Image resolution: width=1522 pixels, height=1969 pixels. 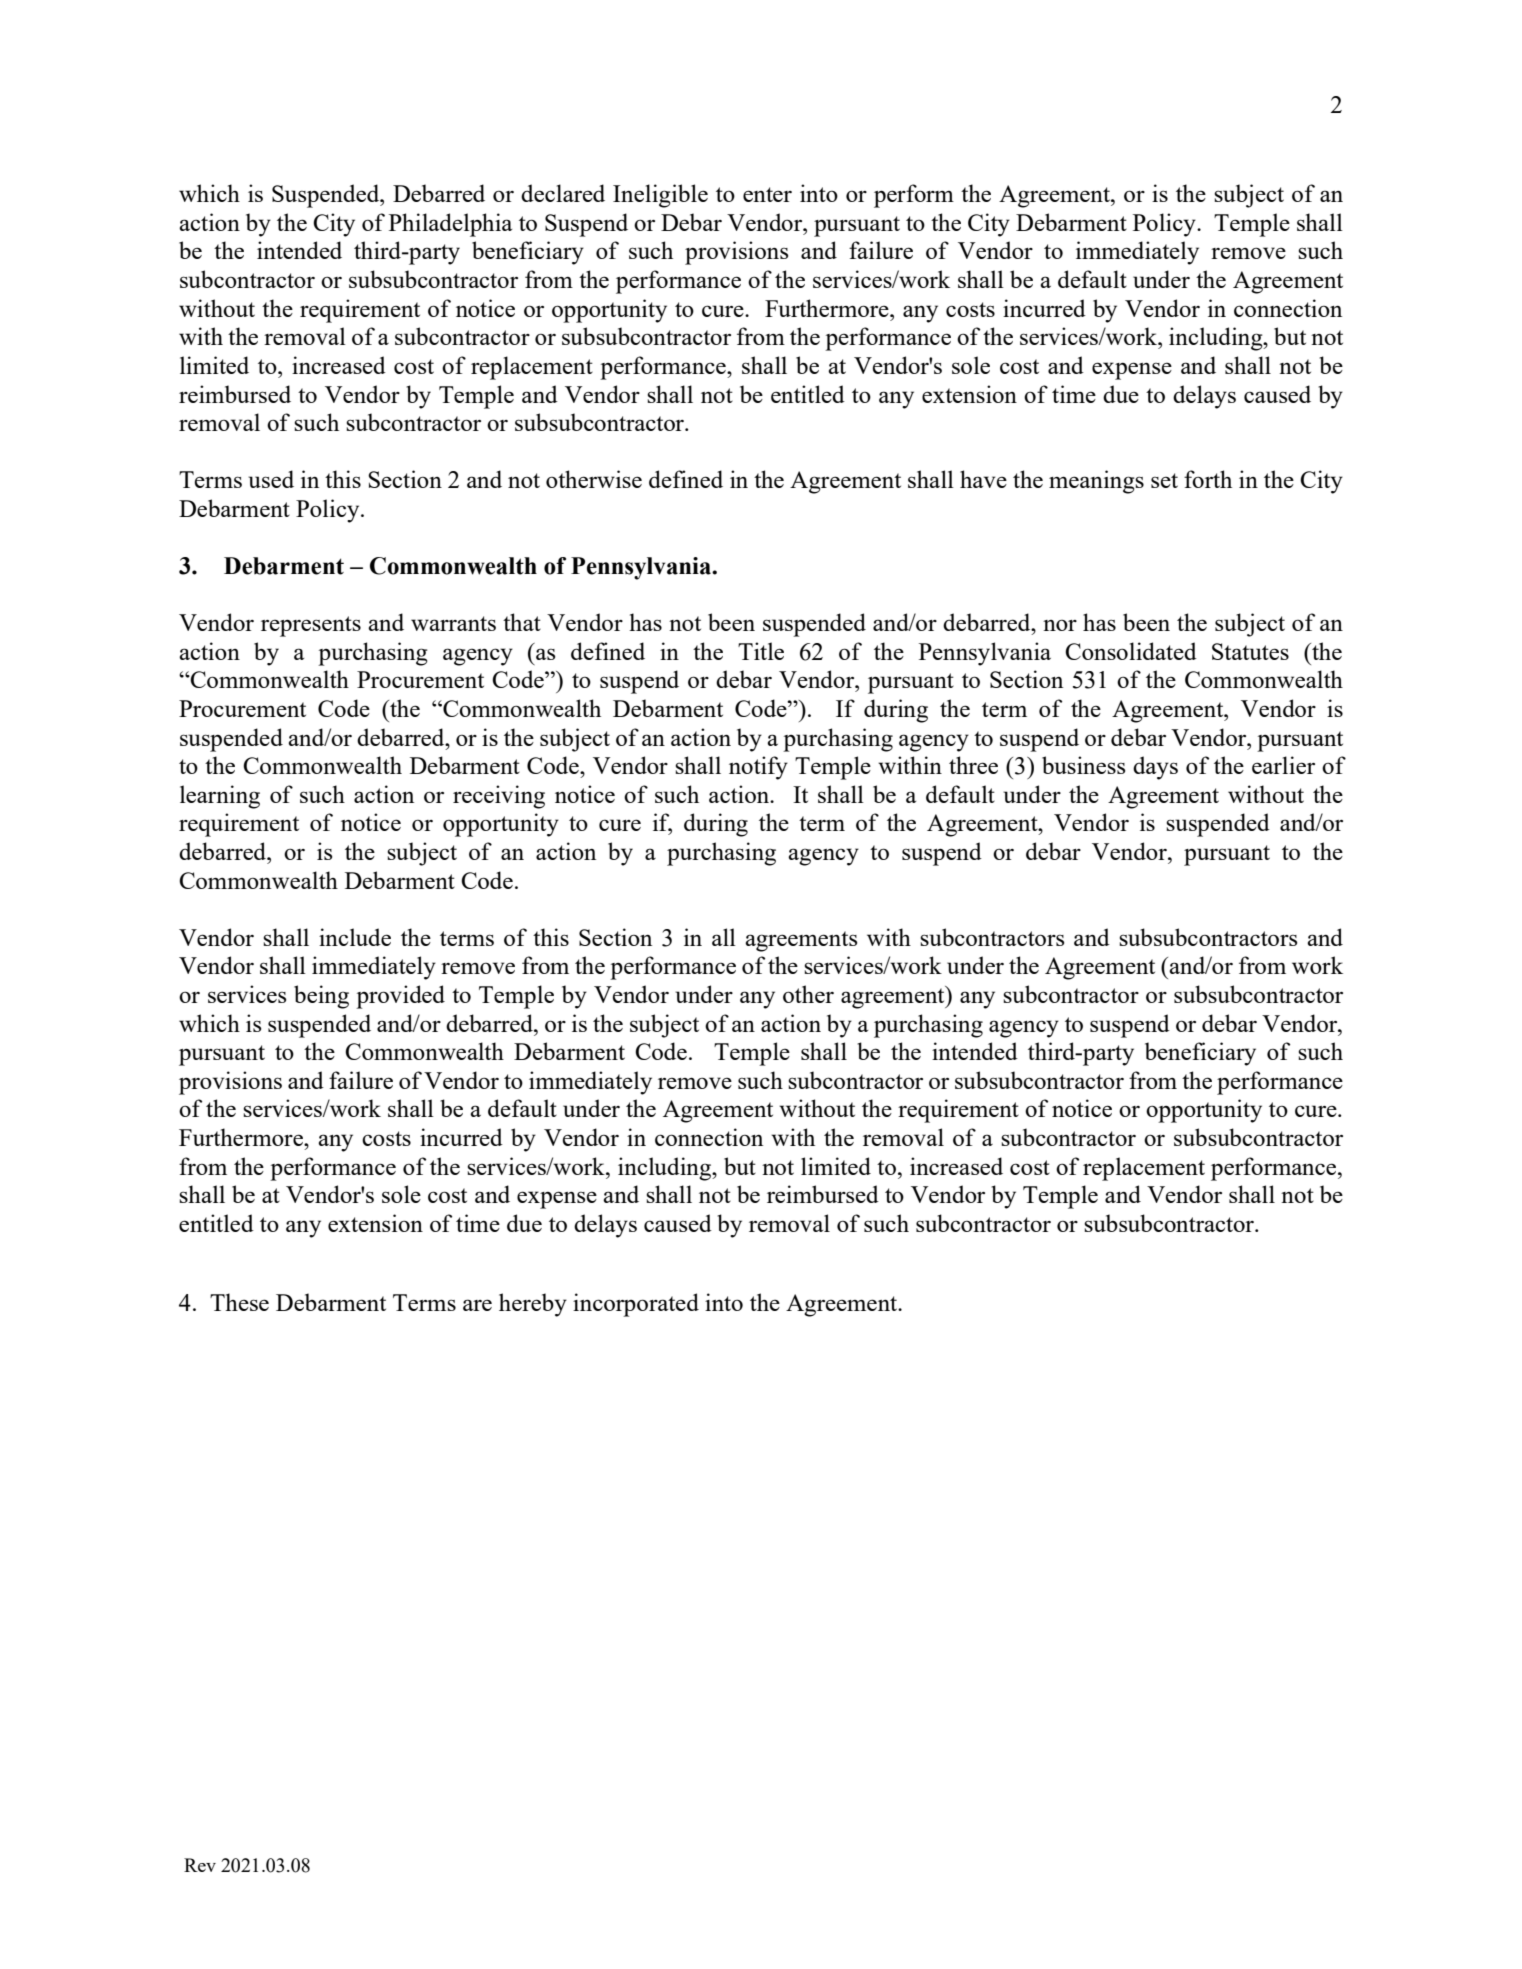 What do you see at coordinates (1155, 768) in the screenshot?
I see `days` at bounding box center [1155, 768].
